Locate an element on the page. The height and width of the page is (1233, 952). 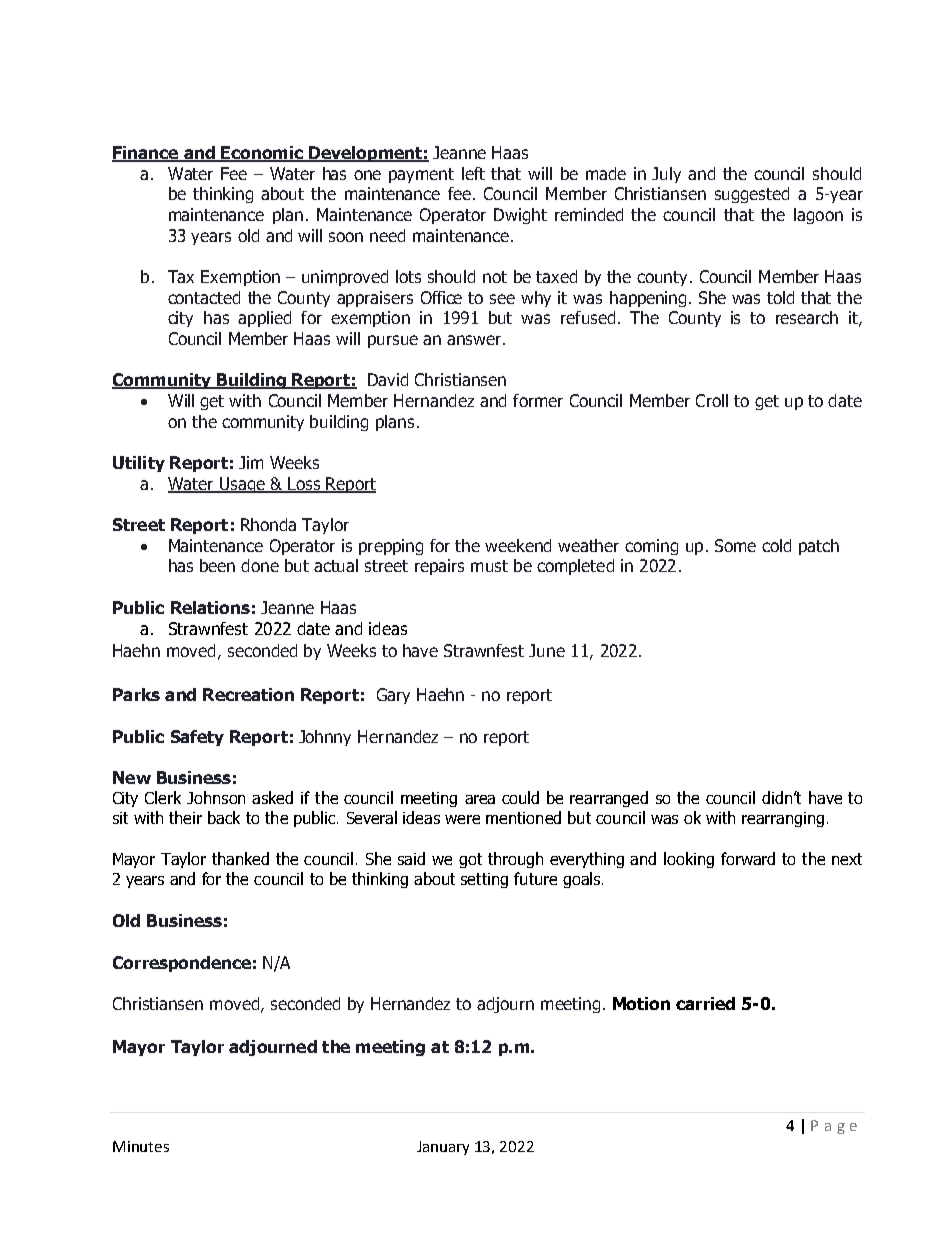
Relations is located at coordinates (210, 607).
